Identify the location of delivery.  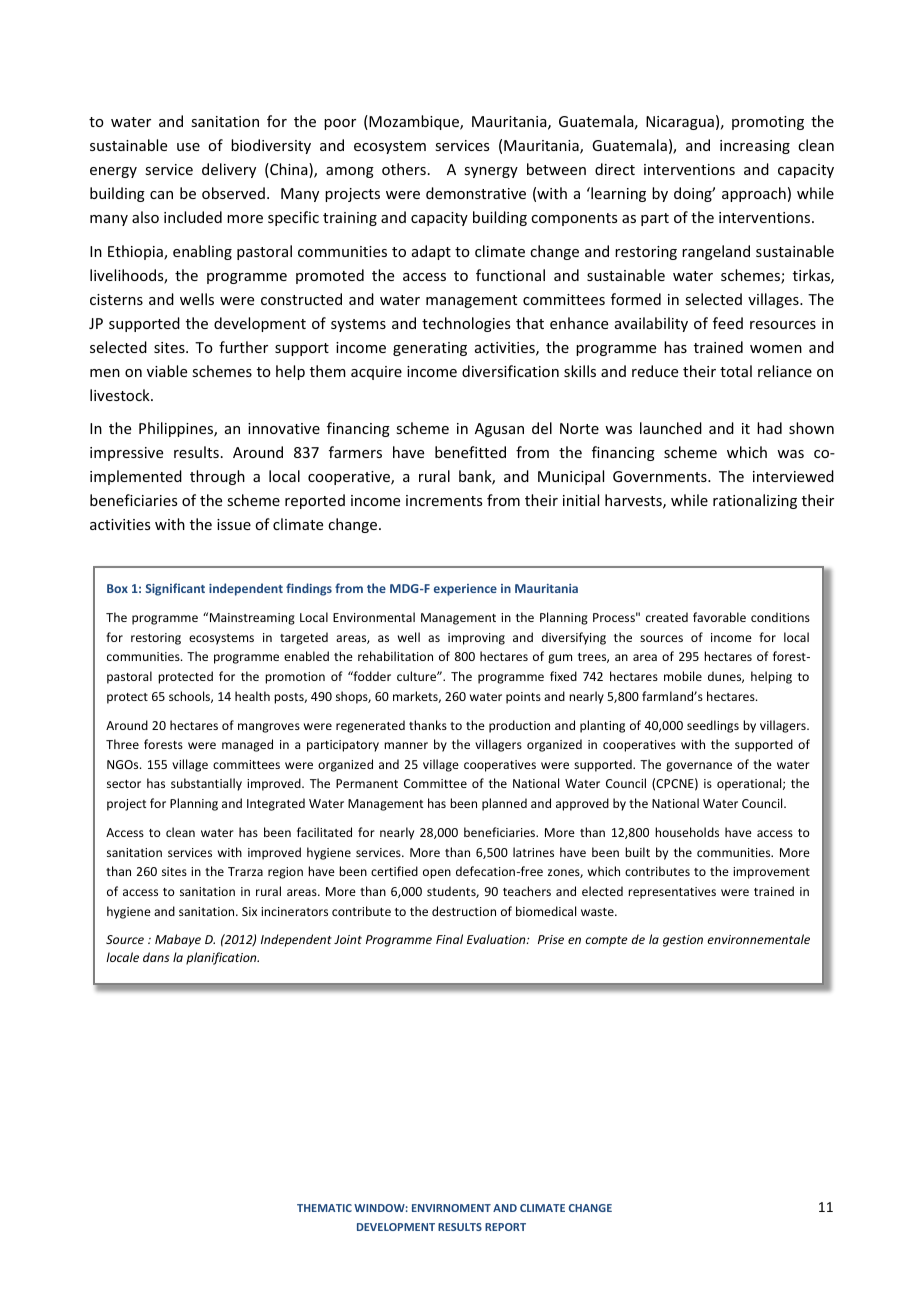
(229, 170).
